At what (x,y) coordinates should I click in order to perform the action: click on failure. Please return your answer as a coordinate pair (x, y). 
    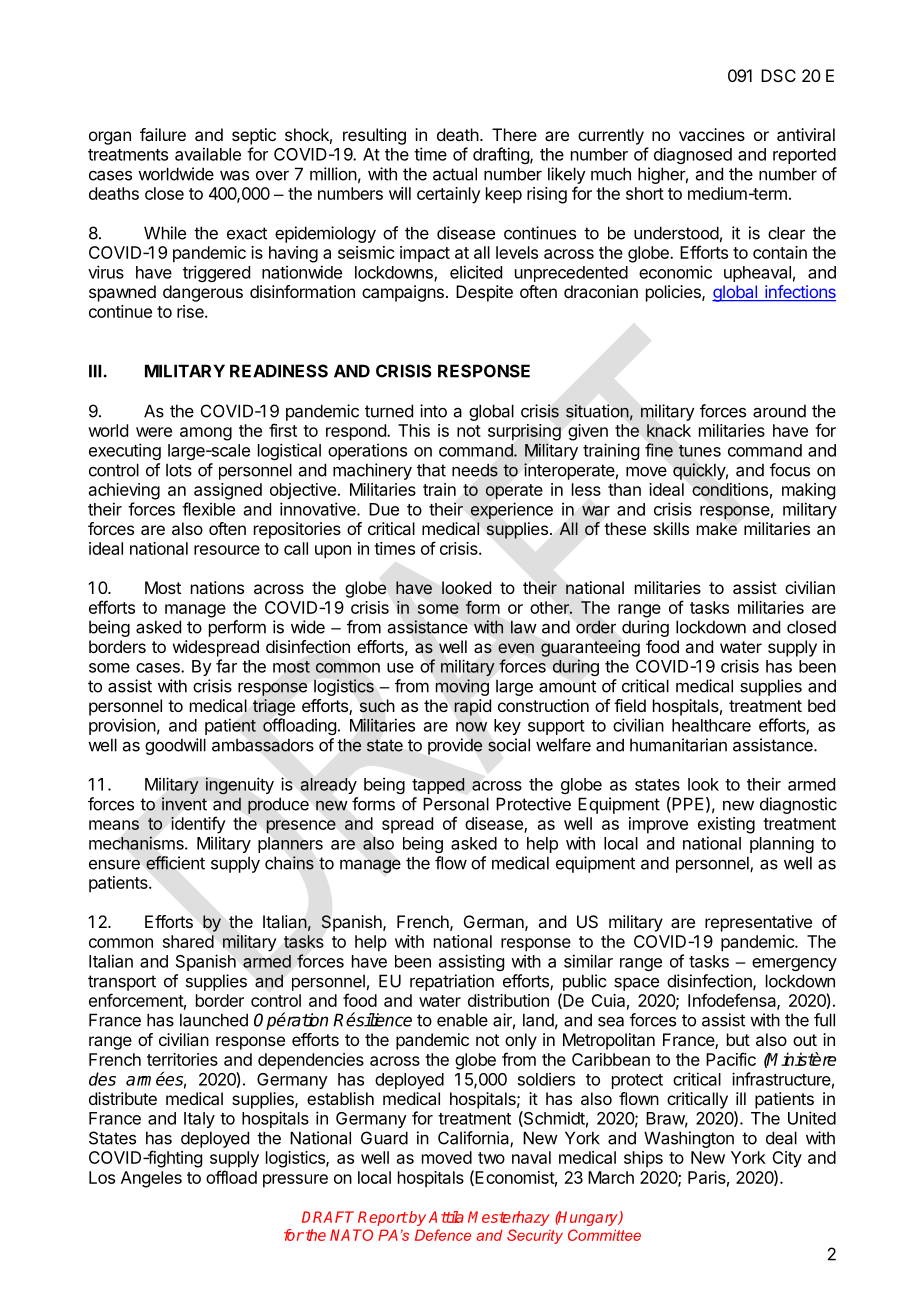
    Looking at the image, I should click on (163, 134).
